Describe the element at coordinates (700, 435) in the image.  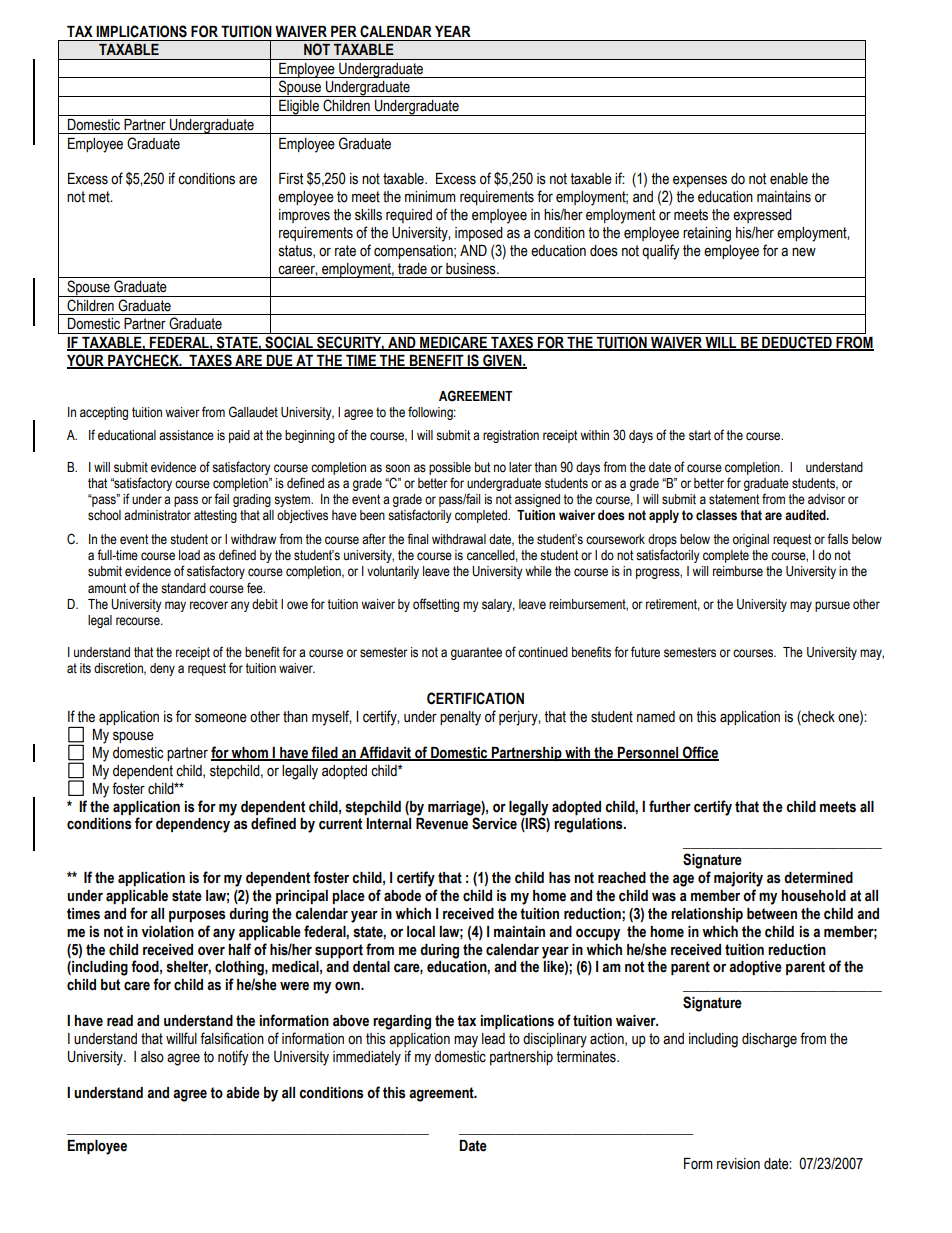
I see `start` at that location.
